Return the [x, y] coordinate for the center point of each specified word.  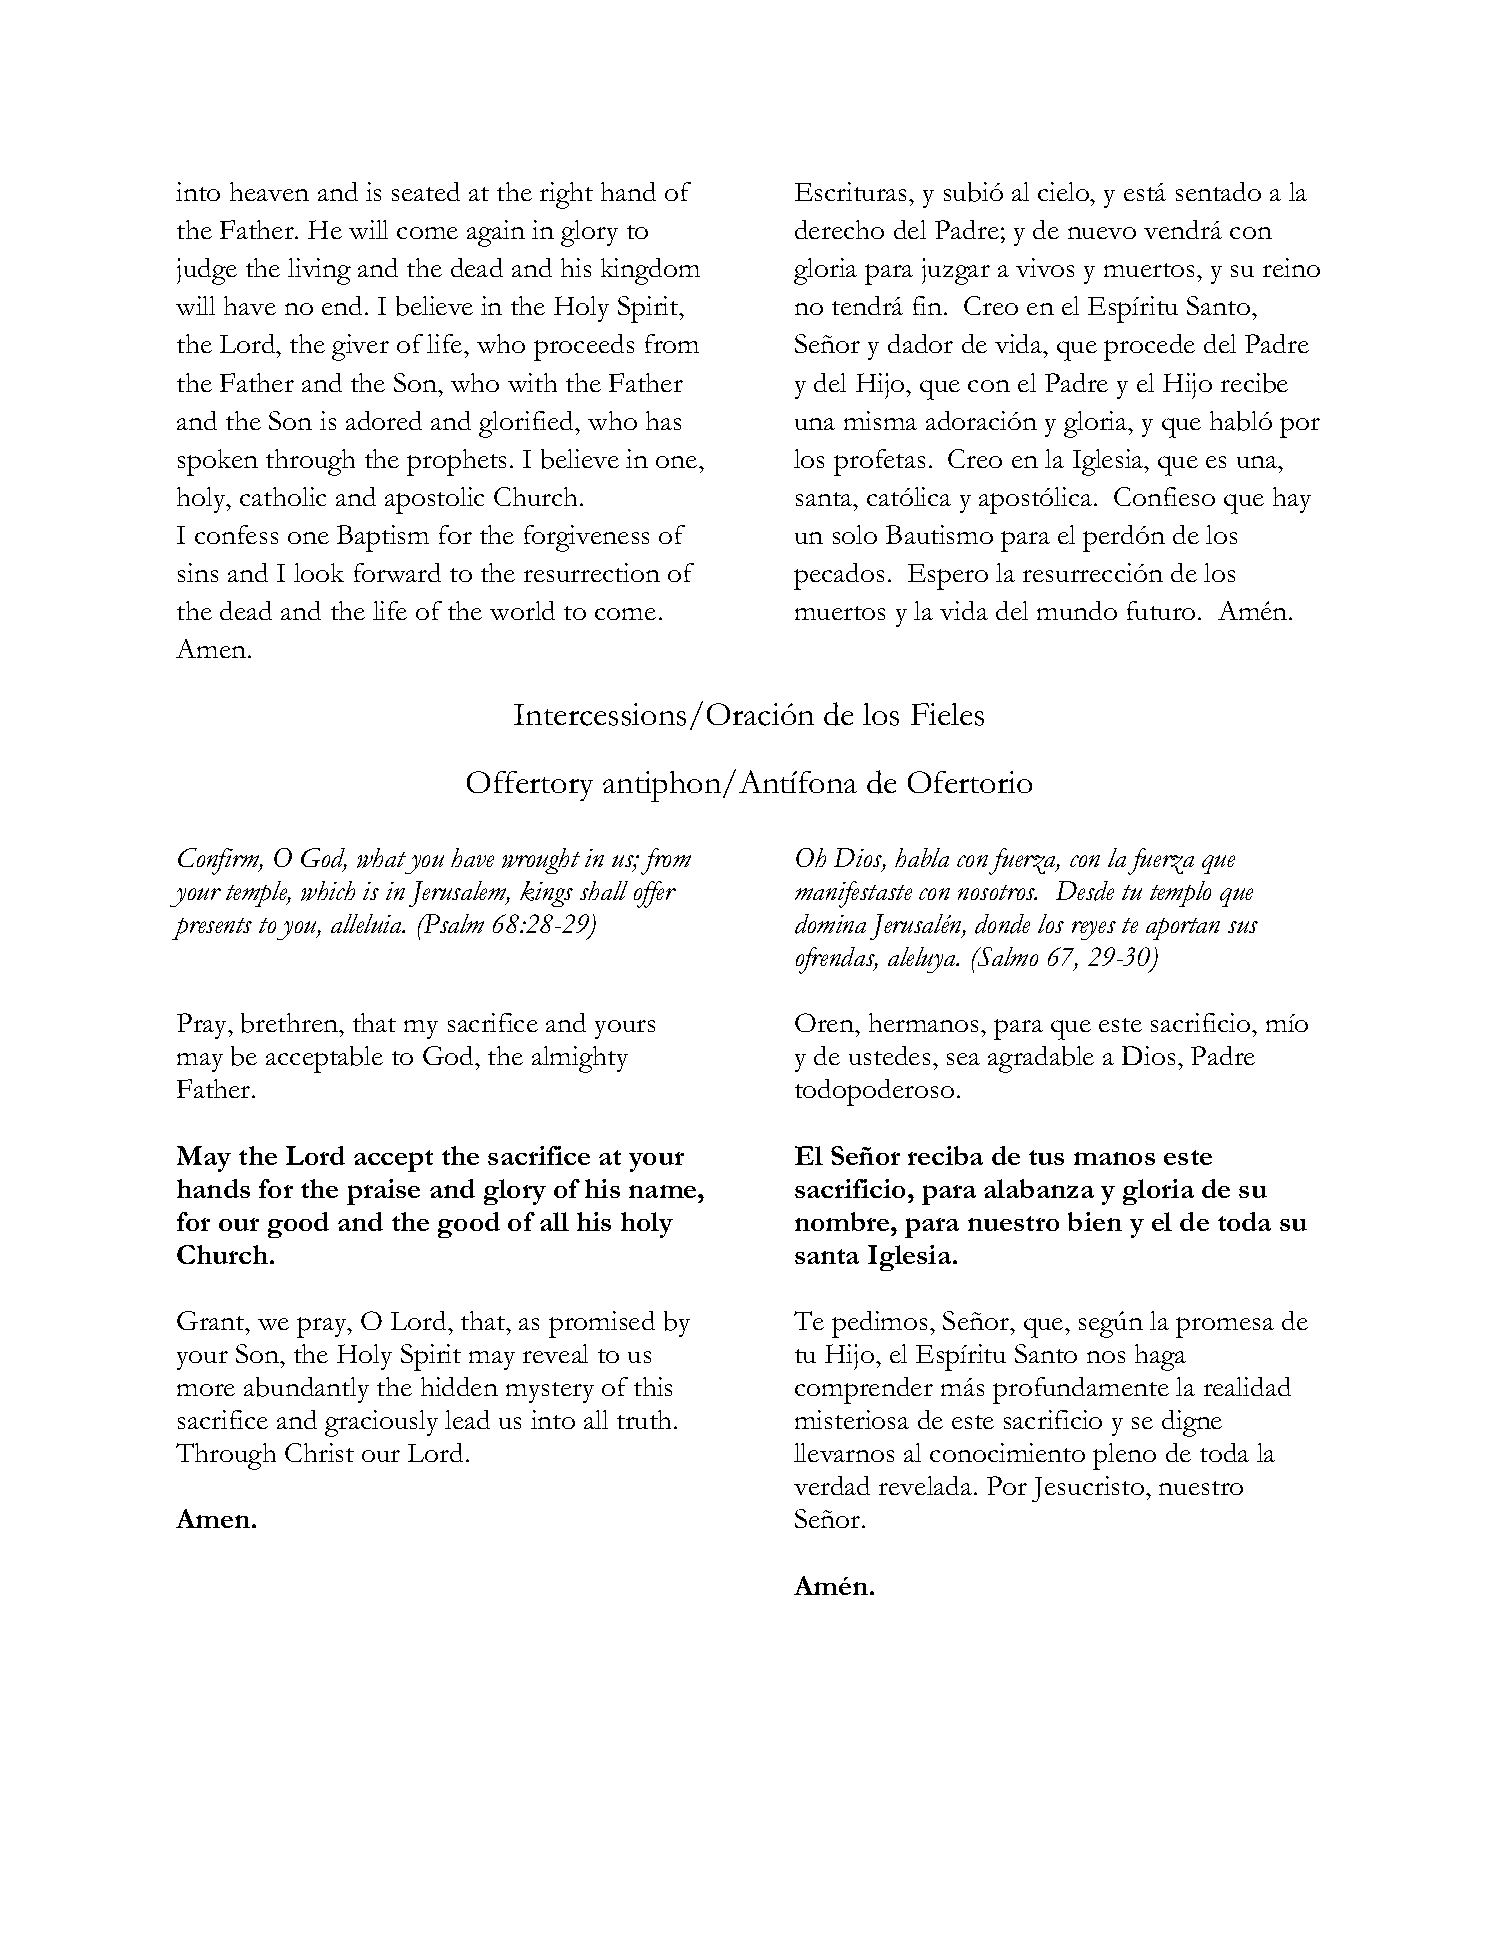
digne [1192, 1423]
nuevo [1102, 233]
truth [646, 1419]
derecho [839, 229]
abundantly [306, 1390]
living [319, 271]
